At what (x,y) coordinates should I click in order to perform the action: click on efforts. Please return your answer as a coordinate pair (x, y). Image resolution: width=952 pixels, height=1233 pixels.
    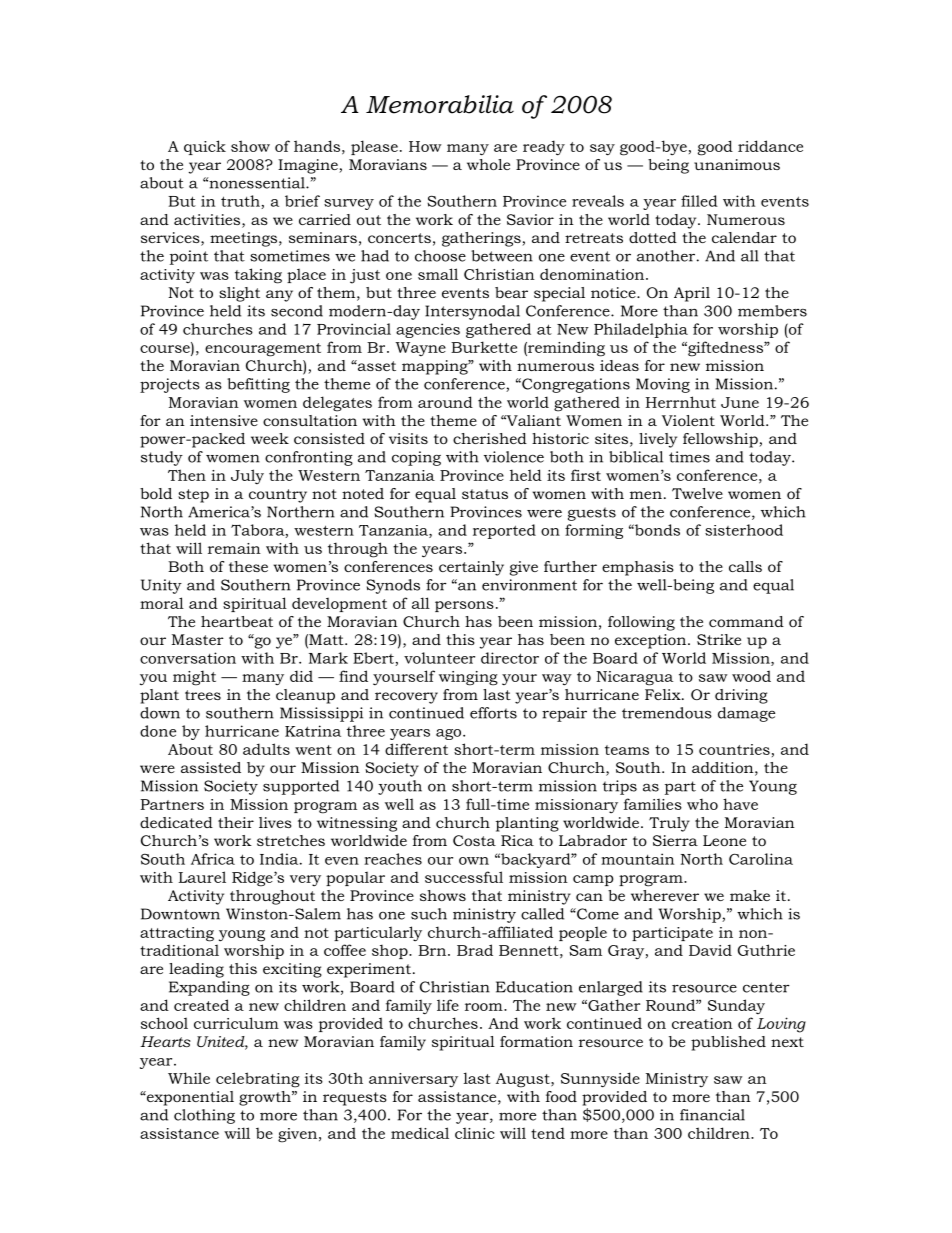
    Looking at the image, I should click on (493, 713).
